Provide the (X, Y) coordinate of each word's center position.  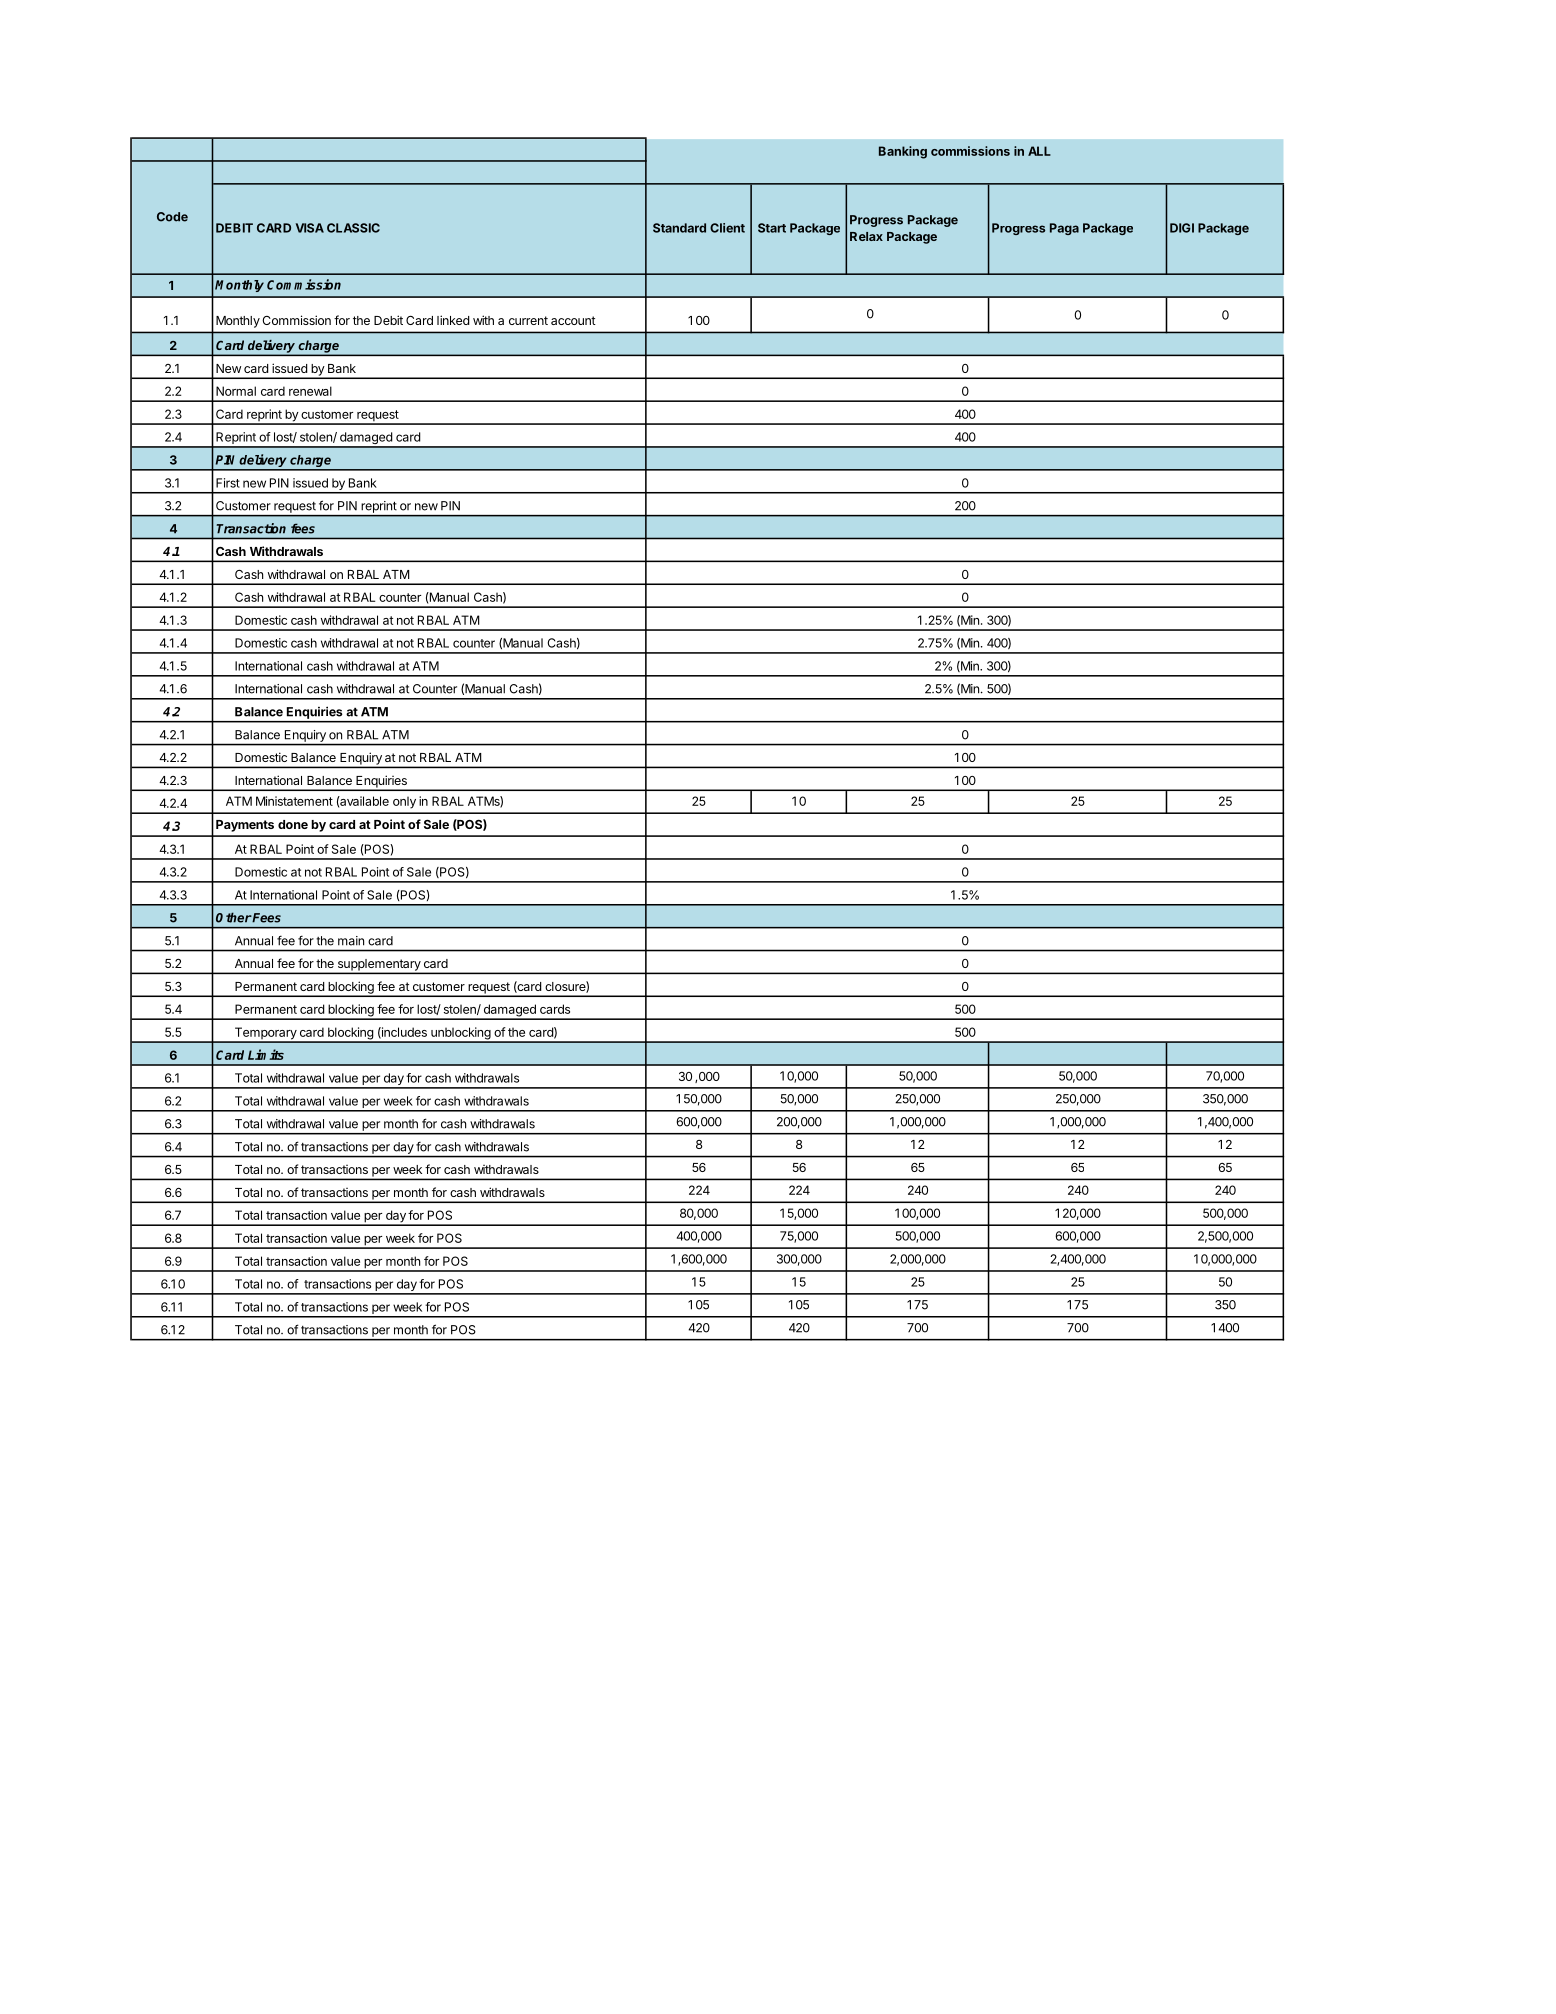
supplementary (378, 966)
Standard (679, 228)
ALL (1039, 151)
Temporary (265, 1034)
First (228, 483)
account (573, 320)
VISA (310, 228)
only (404, 802)
